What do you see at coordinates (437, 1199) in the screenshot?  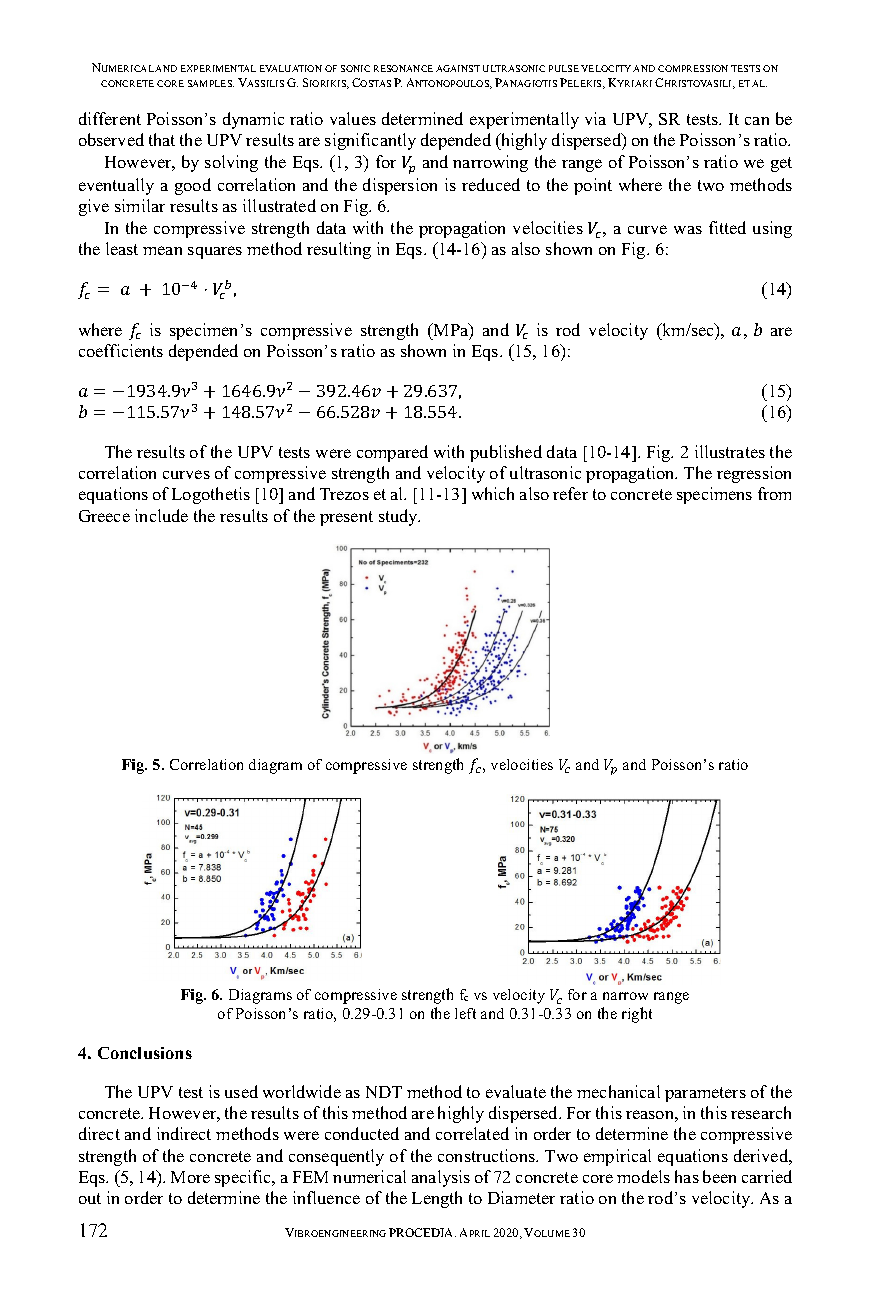 I see `Length` at bounding box center [437, 1199].
